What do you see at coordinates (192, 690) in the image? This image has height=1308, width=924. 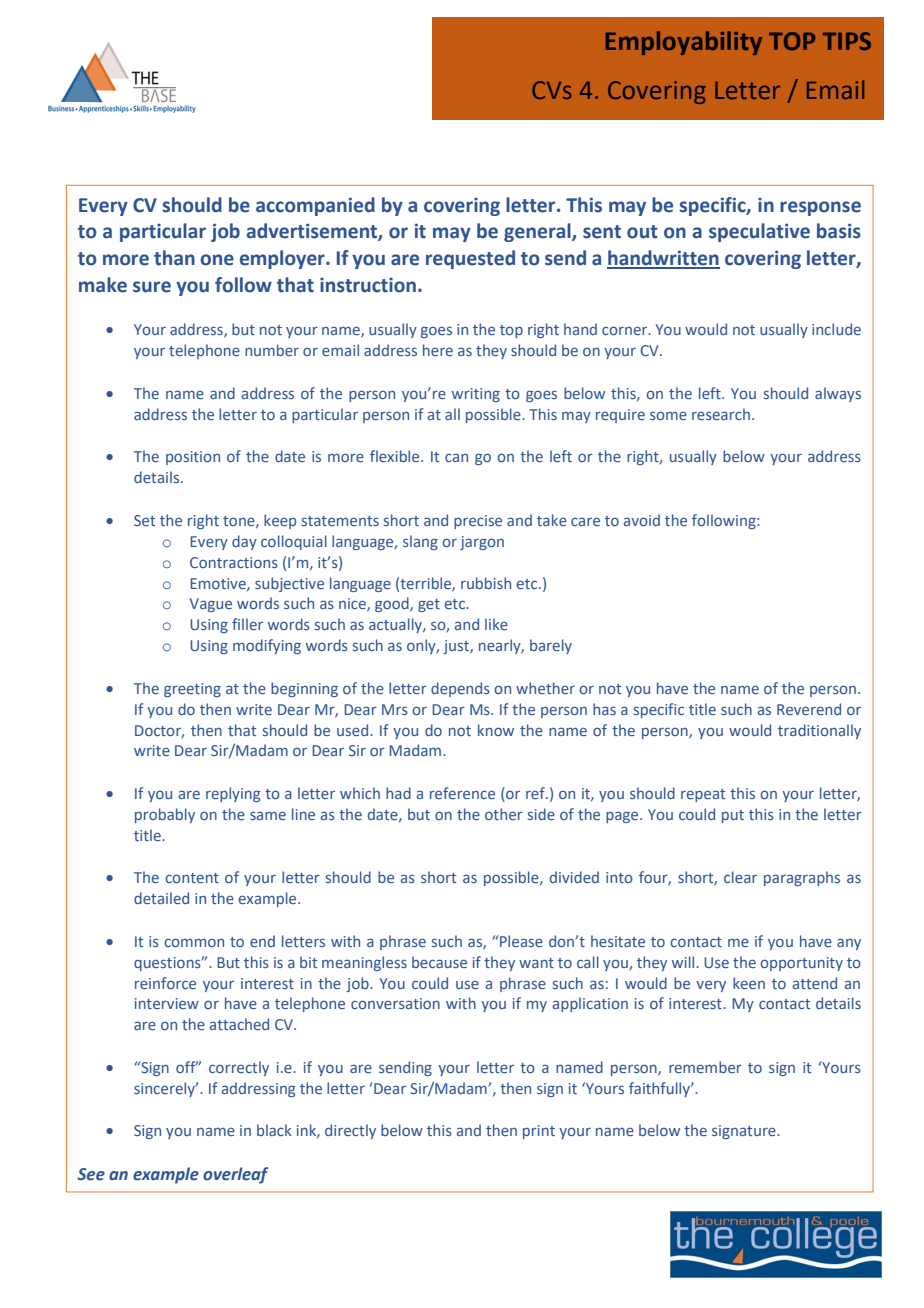 I see `greeting` at bounding box center [192, 690].
